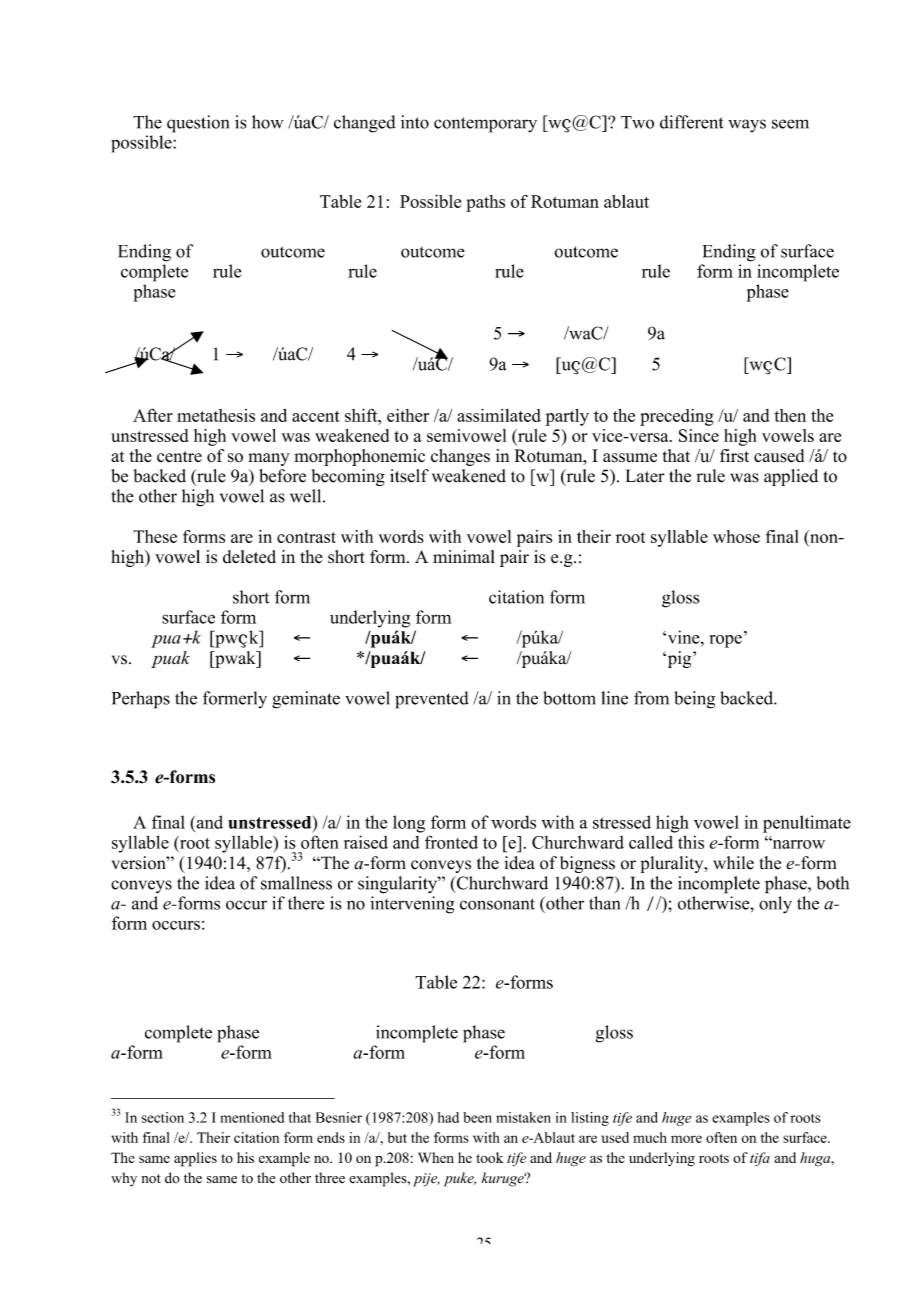  I want to click on Perhaps, so click(141, 700).
